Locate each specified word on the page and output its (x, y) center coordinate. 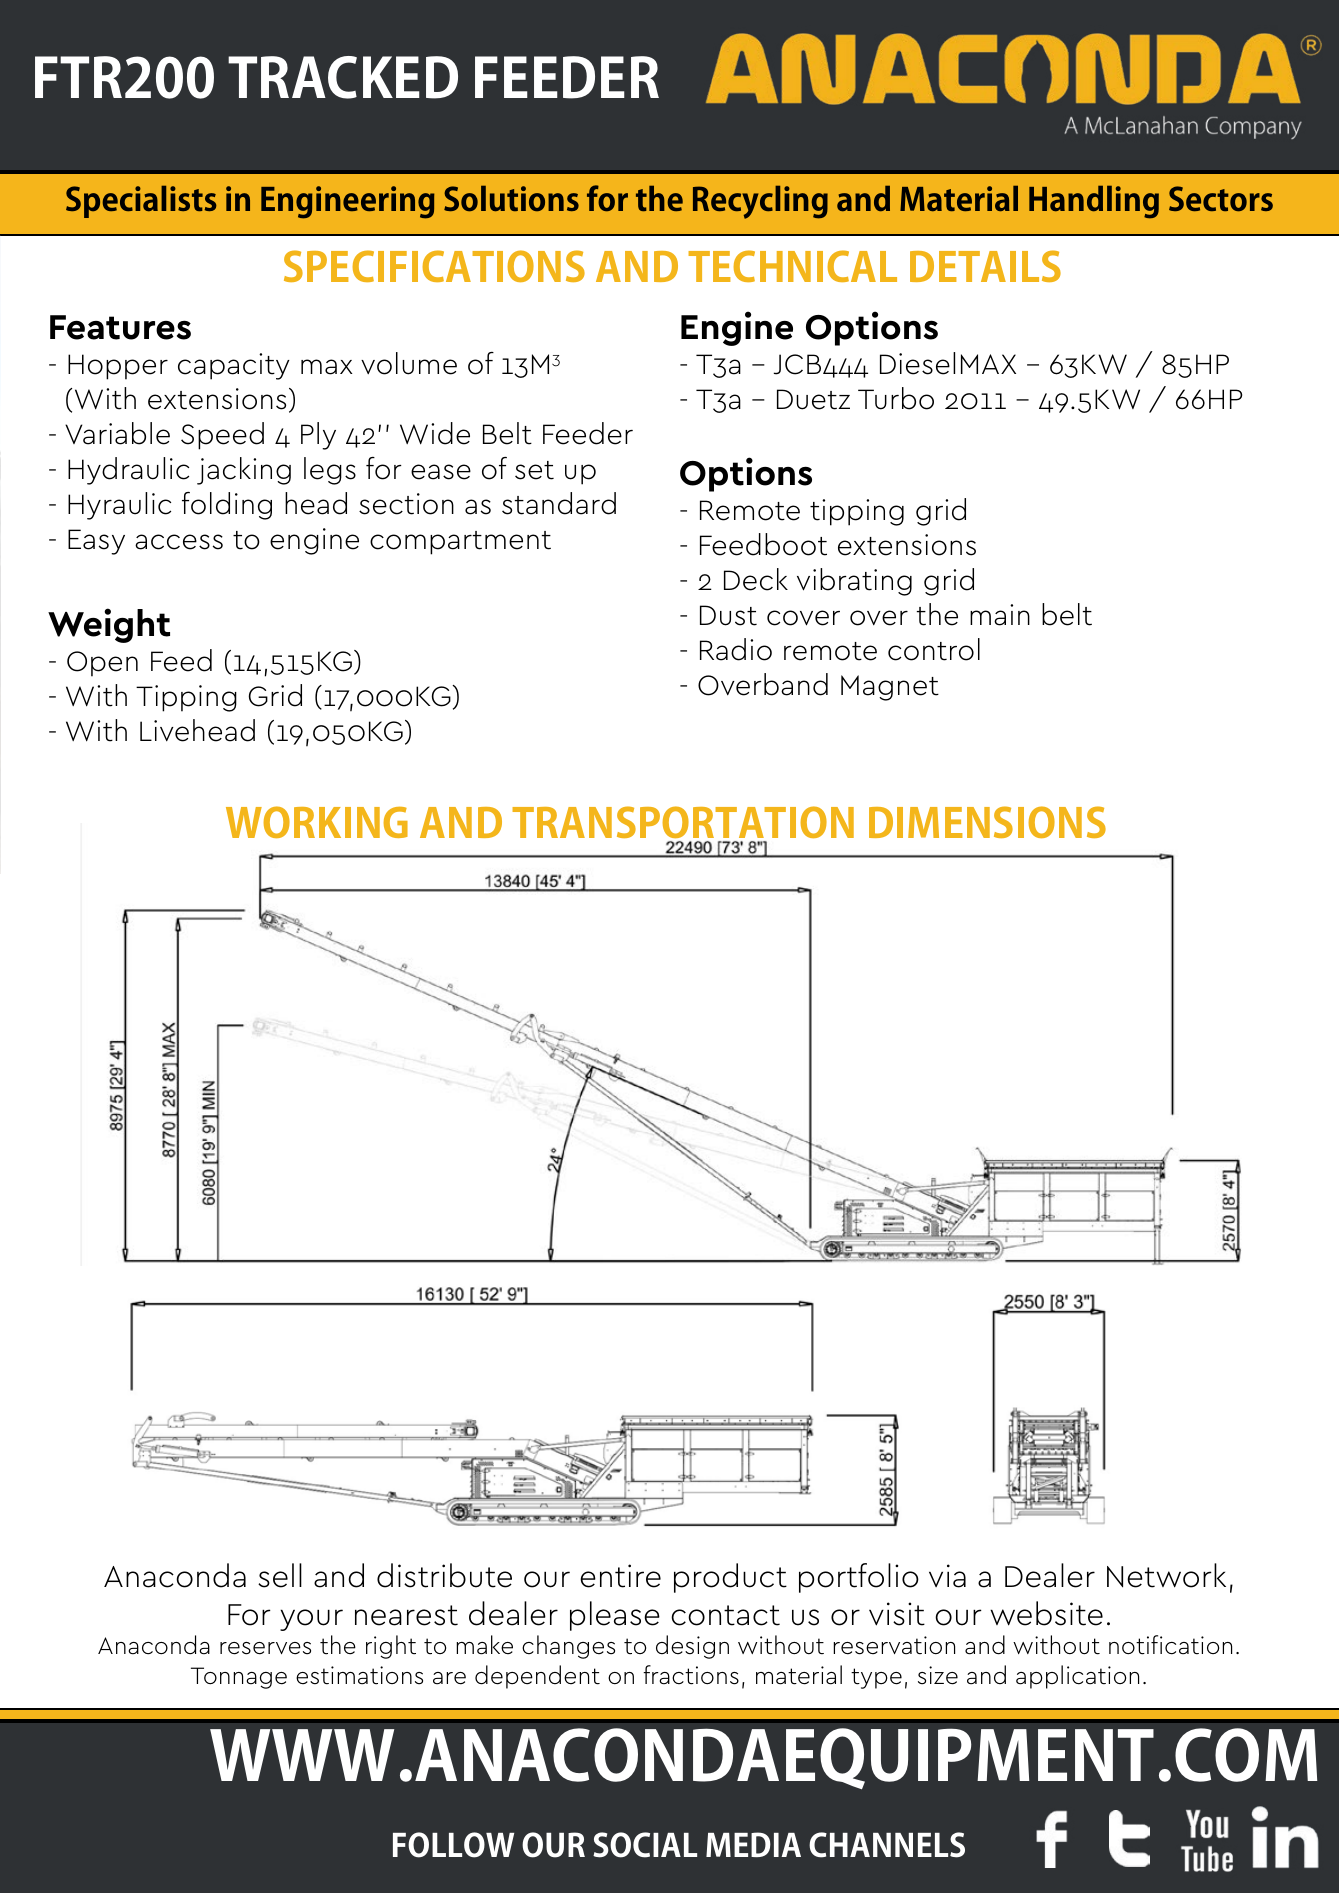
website (1046, 1613)
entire (620, 1576)
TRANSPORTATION (683, 824)
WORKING (317, 822)
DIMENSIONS (987, 822)
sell (280, 1575)
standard (559, 503)
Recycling (760, 202)
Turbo (896, 398)
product (730, 1578)
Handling (1094, 202)
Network (1166, 1575)
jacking (244, 471)
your (311, 1620)
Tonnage (239, 1678)
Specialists (141, 202)
